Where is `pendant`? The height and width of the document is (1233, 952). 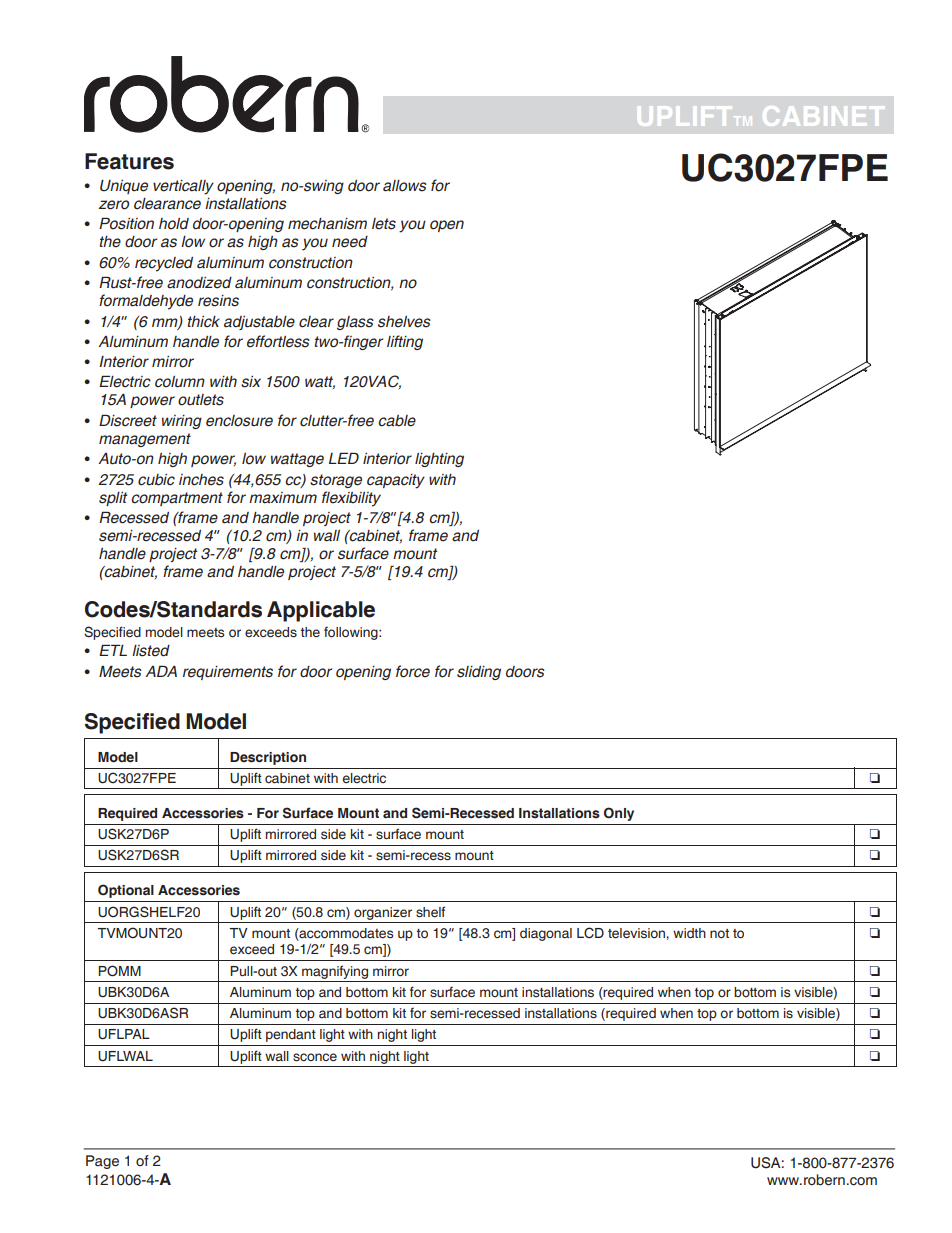 pendant is located at coordinates (291, 1035).
